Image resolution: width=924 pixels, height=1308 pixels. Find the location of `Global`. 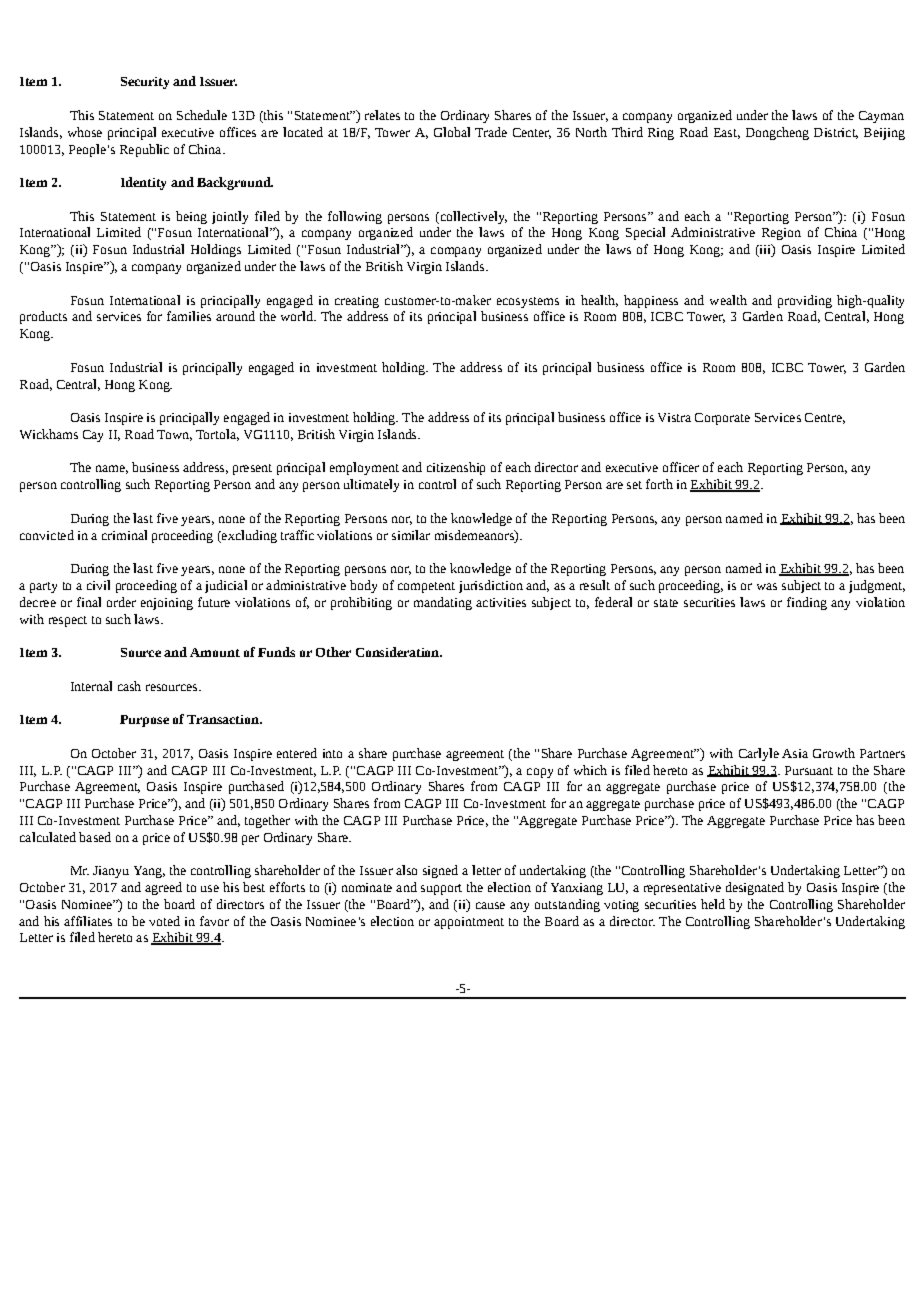

Global is located at coordinates (452, 132).
